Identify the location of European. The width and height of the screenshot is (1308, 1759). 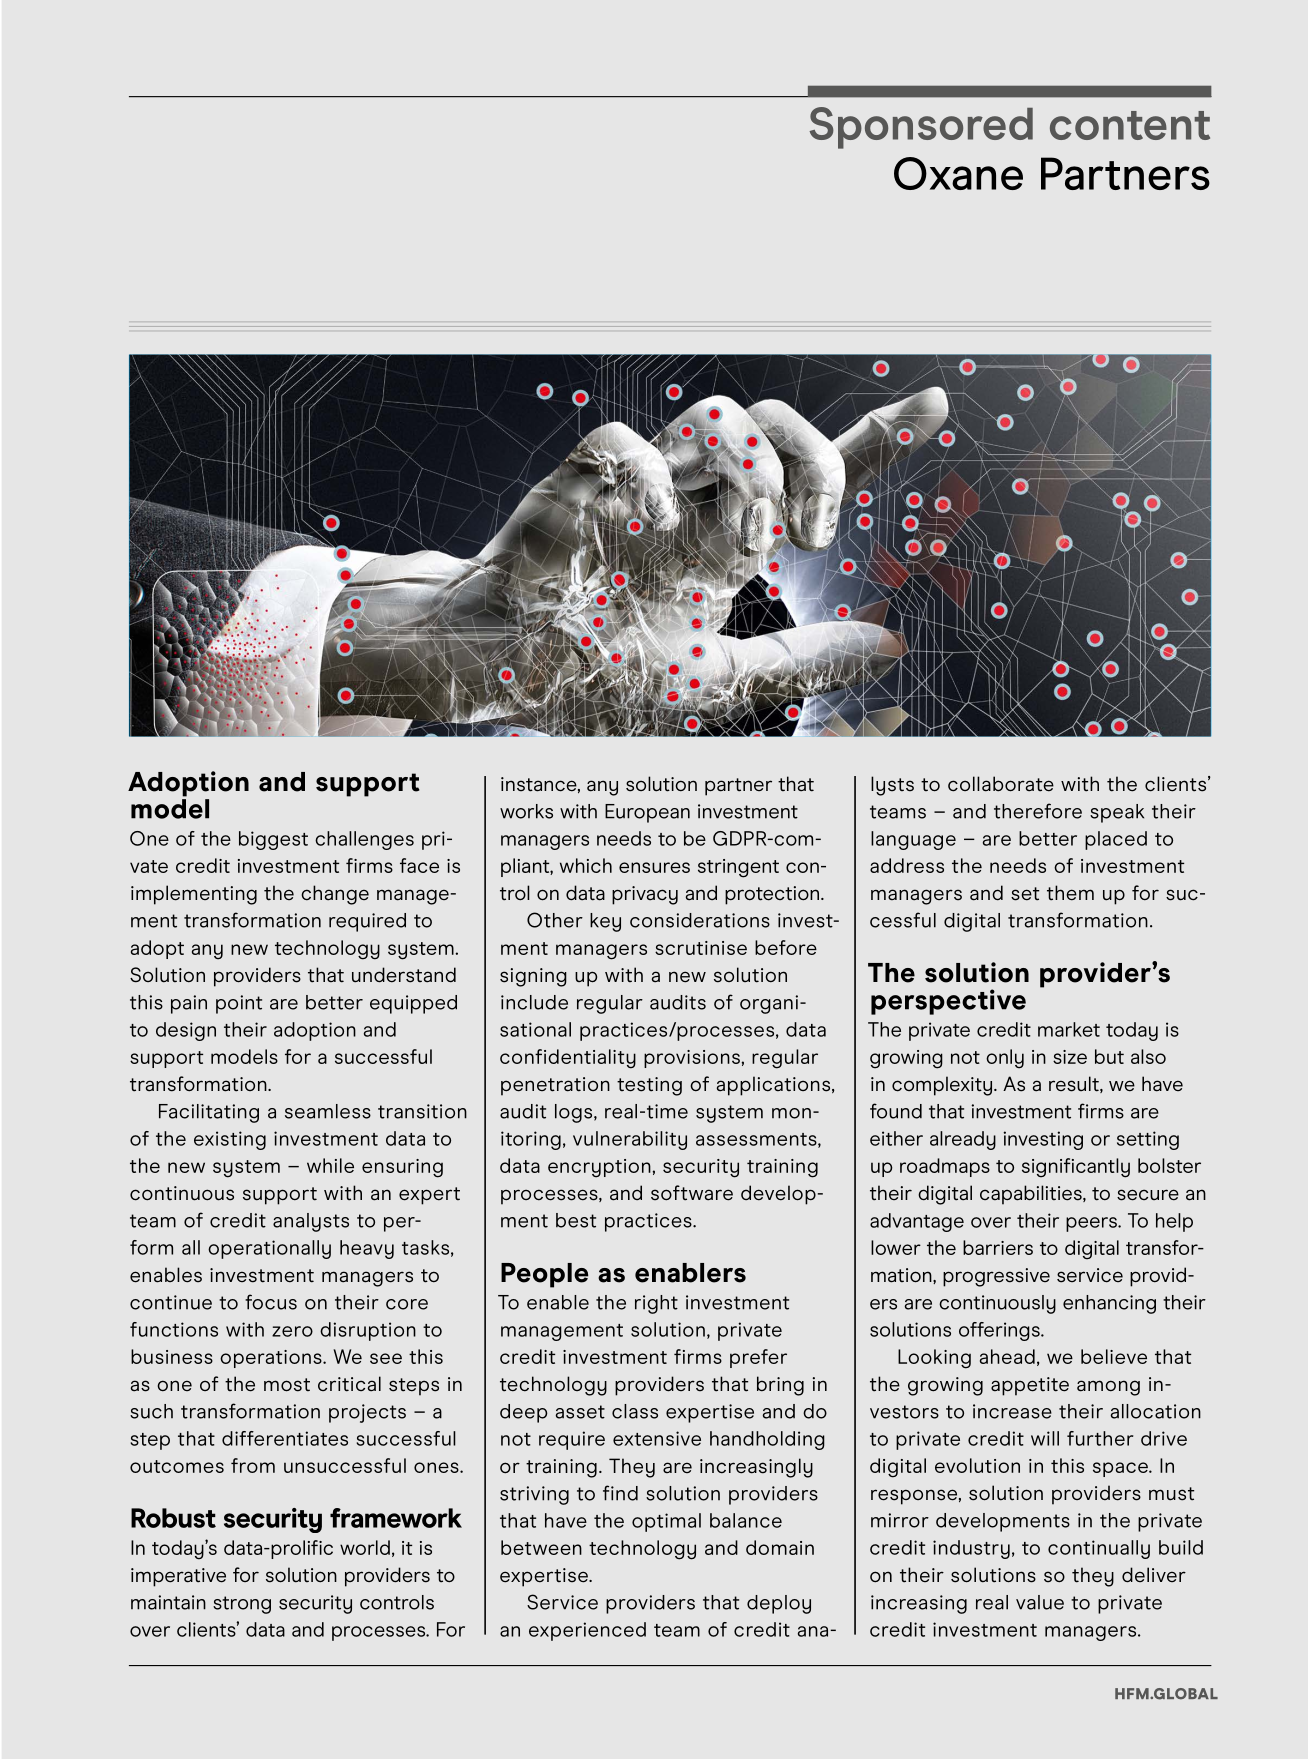
(647, 813).
